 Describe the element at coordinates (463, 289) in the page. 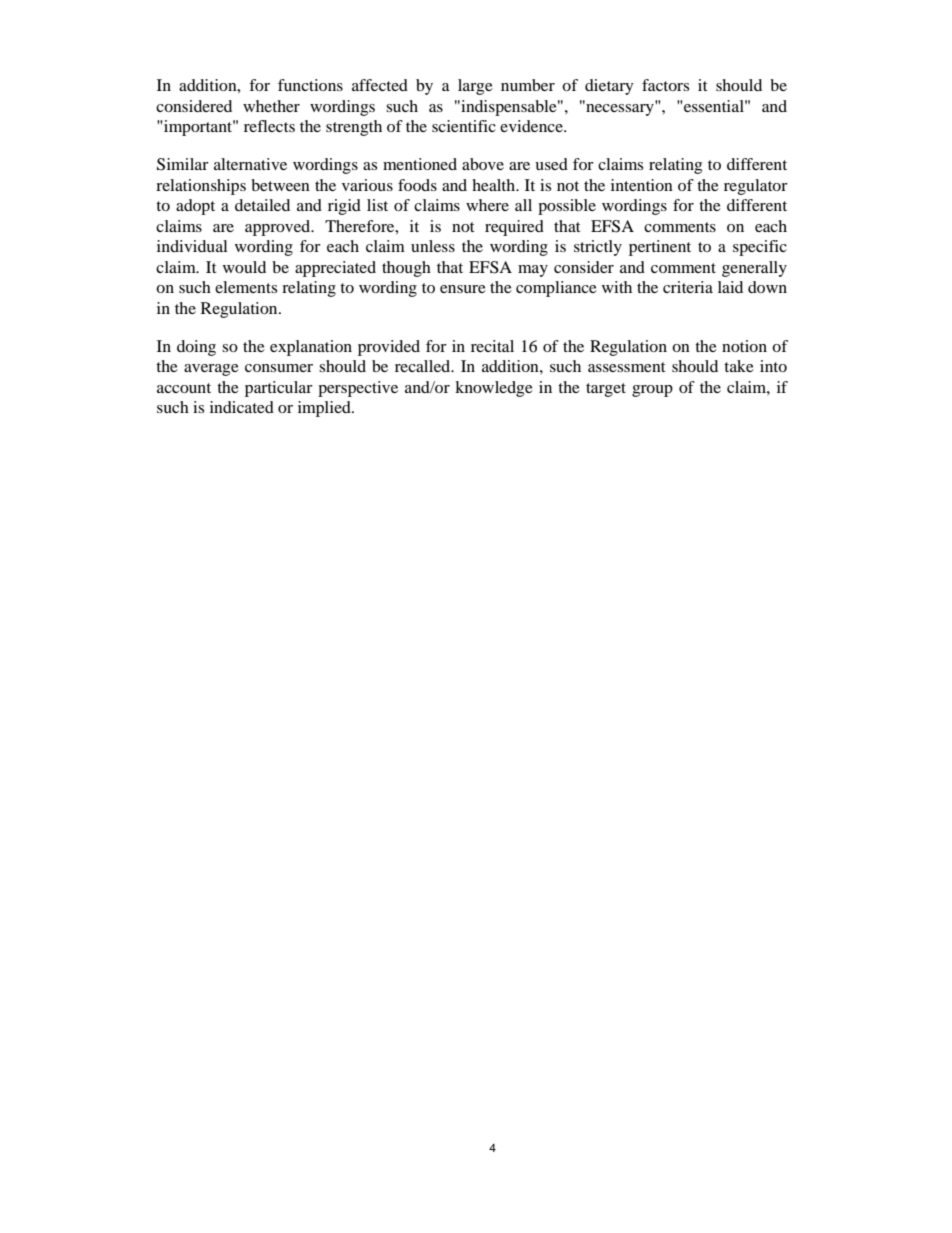

I see `ensure` at that location.
